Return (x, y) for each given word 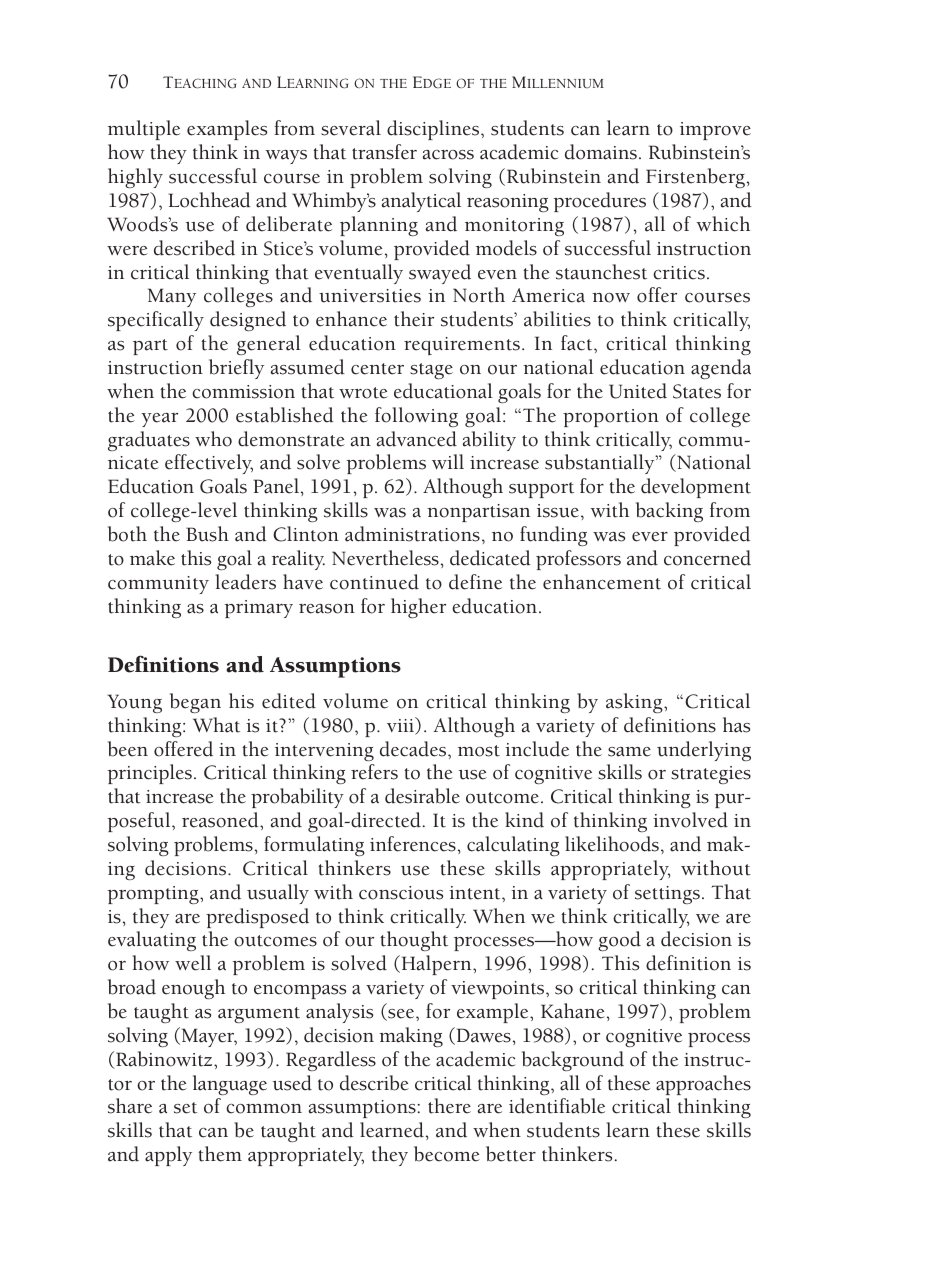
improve (715, 131)
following (416, 417)
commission (243, 392)
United (638, 391)
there (449, 1106)
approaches (703, 1085)
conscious (401, 893)
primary (258, 609)
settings (667, 895)
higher (418, 608)
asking (635, 703)
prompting (154, 895)
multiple (144, 130)
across (448, 155)
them (220, 1154)
